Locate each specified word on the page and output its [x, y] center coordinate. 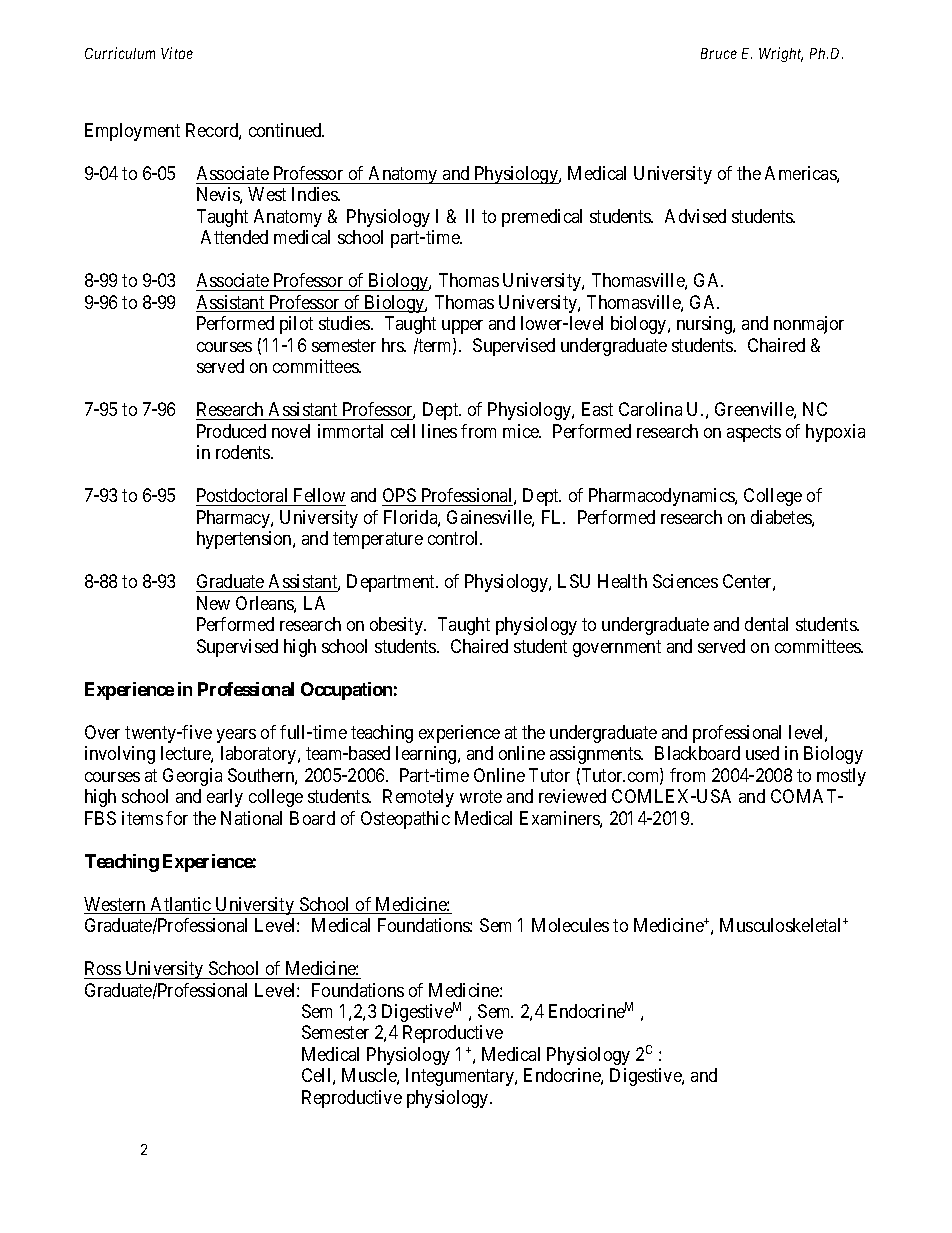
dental [766, 624]
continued [286, 130]
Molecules [570, 925]
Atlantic [180, 905]
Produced [231, 431]
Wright [781, 54]
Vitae [177, 53]
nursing [705, 325]
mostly [841, 777]
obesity [398, 626]
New [213, 603]
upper [462, 327]
